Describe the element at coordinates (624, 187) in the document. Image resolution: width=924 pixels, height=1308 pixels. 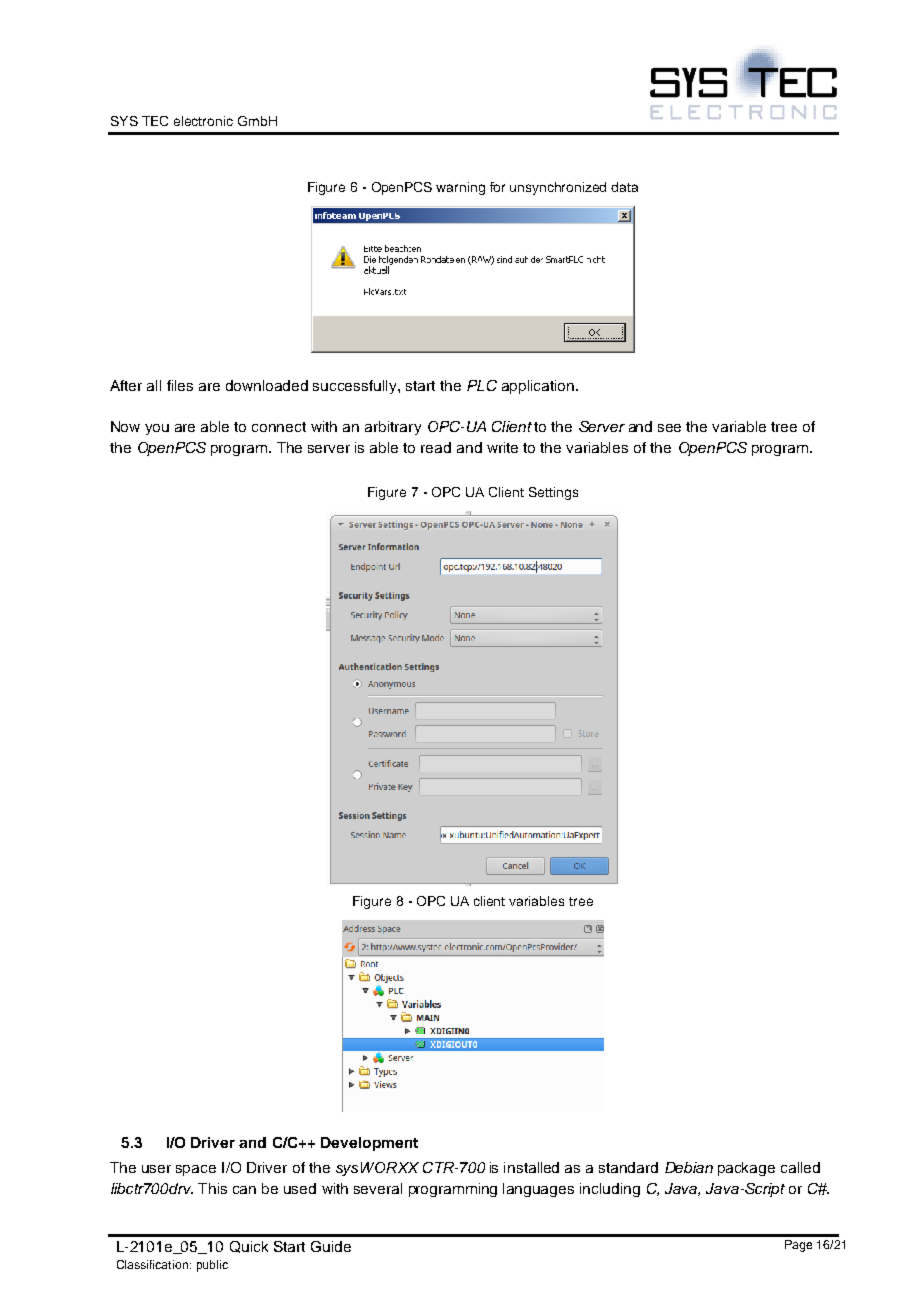
I see `data` at that location.
